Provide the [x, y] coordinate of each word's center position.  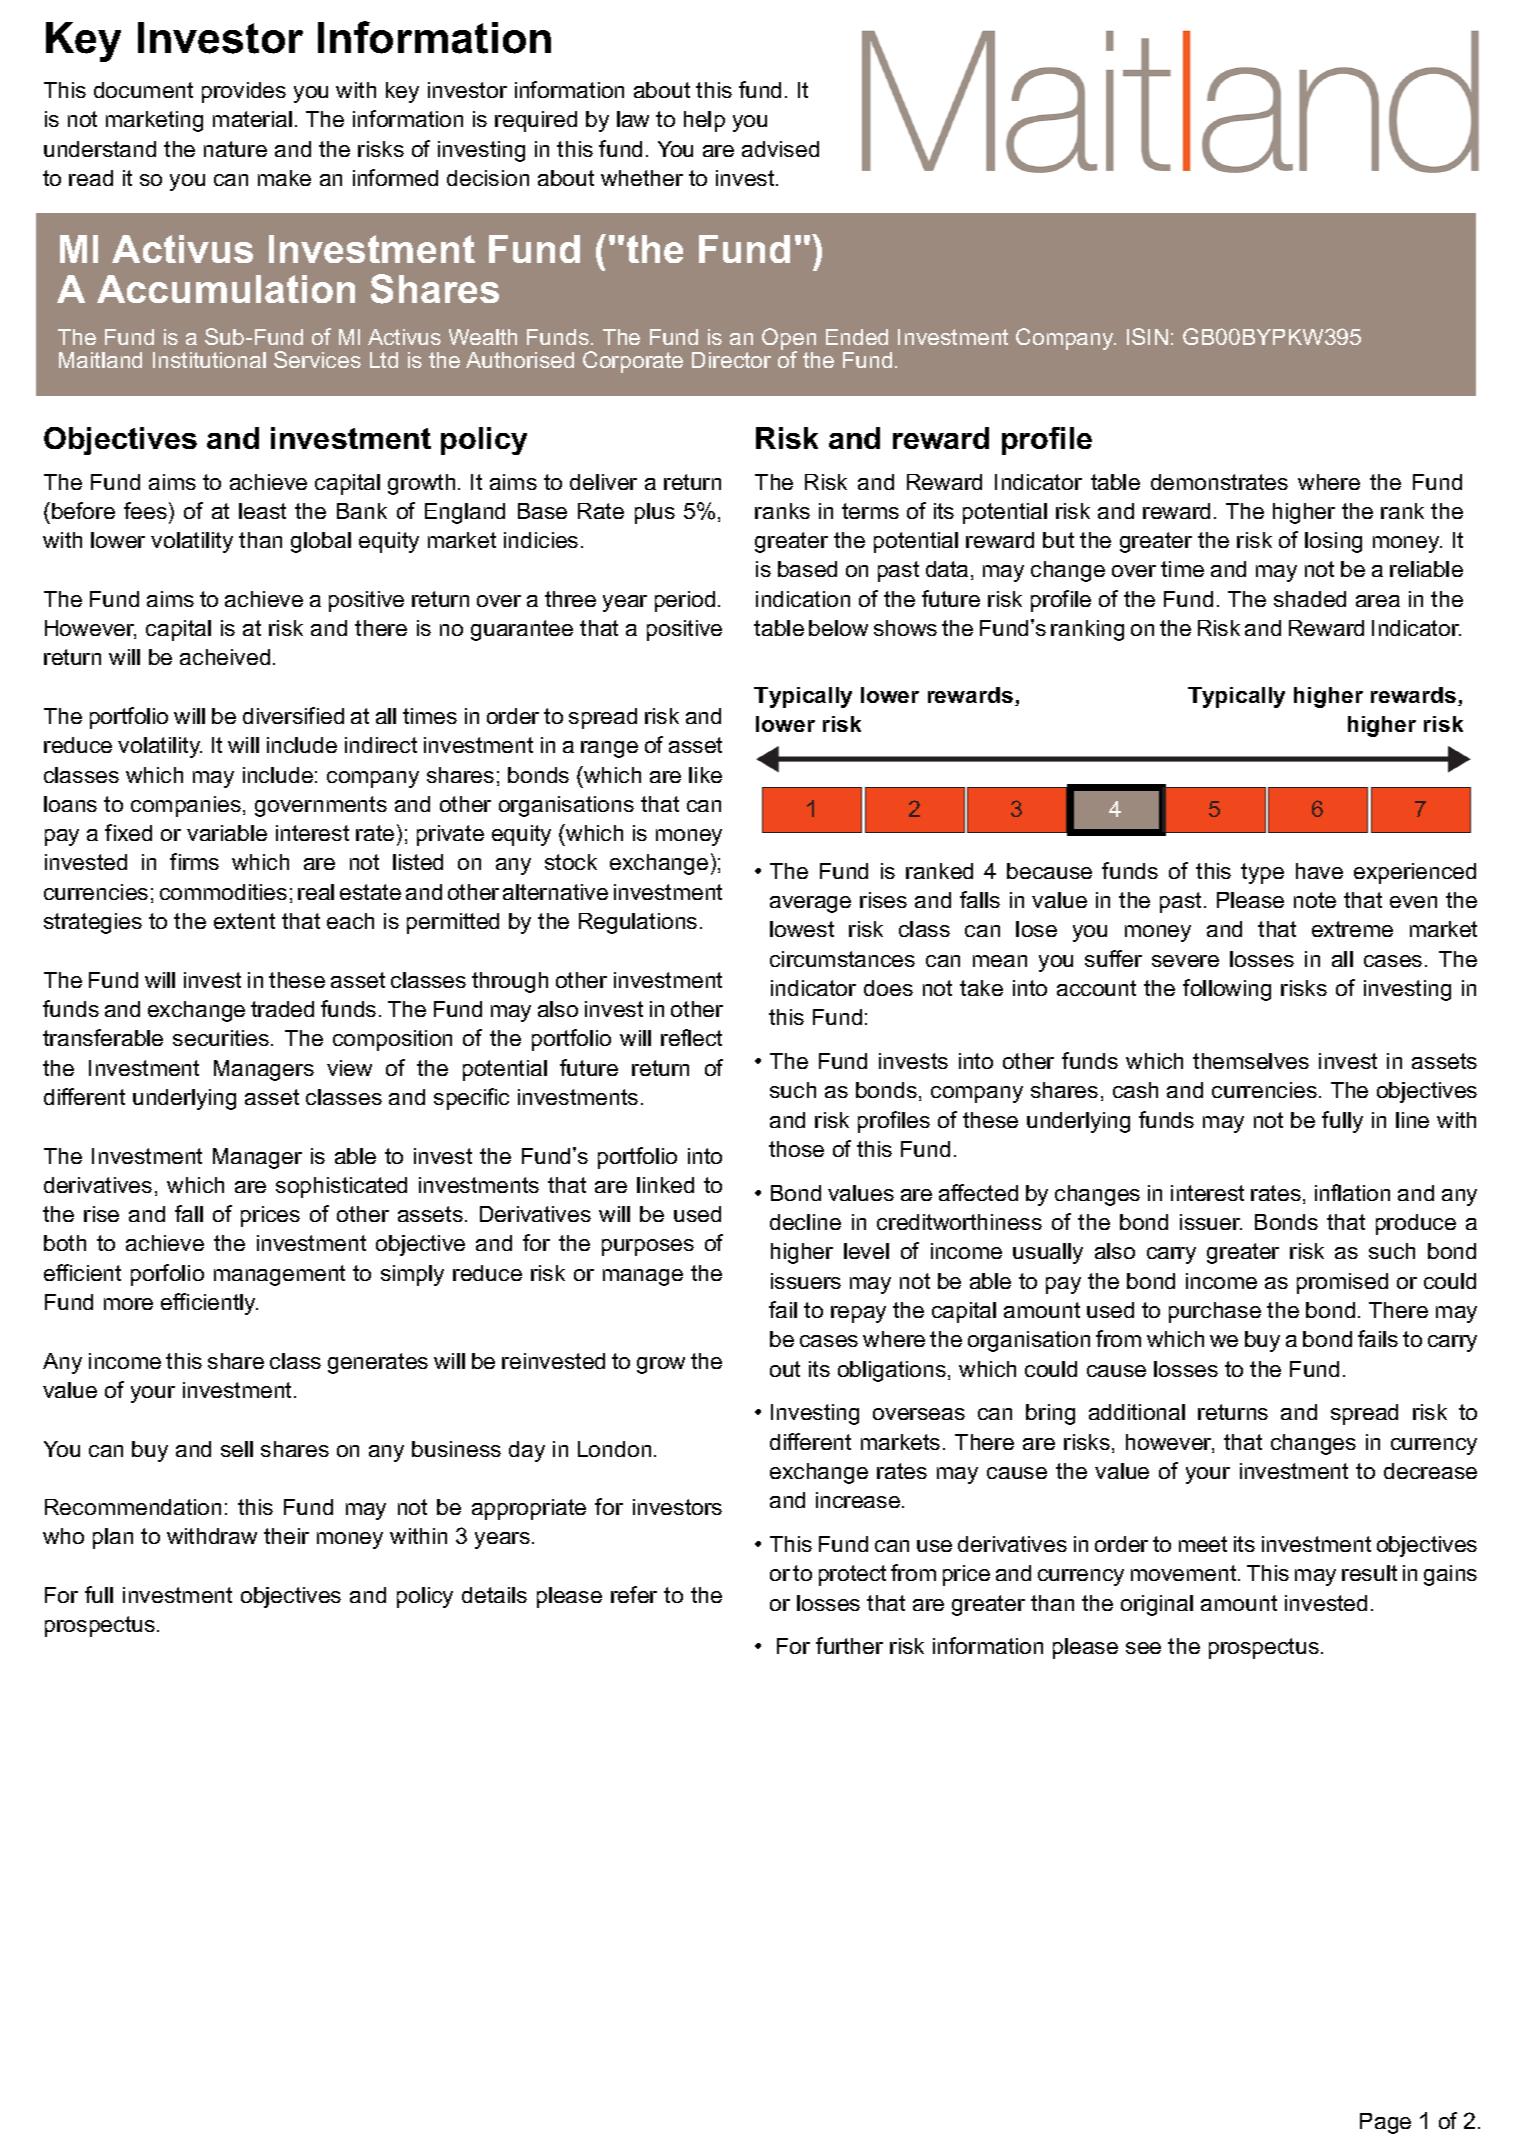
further [849, 1645]
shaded [1310, 599]
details [494, 1595]
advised [780, 149]
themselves [1251, 1061]
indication [803, 599]
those [796, 1149]
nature [235, 149]
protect [852, 1575]
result [1369, 1573]
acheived [225, 657]
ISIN [1147, 336]
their [286, 1536]
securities [222, 1038]
